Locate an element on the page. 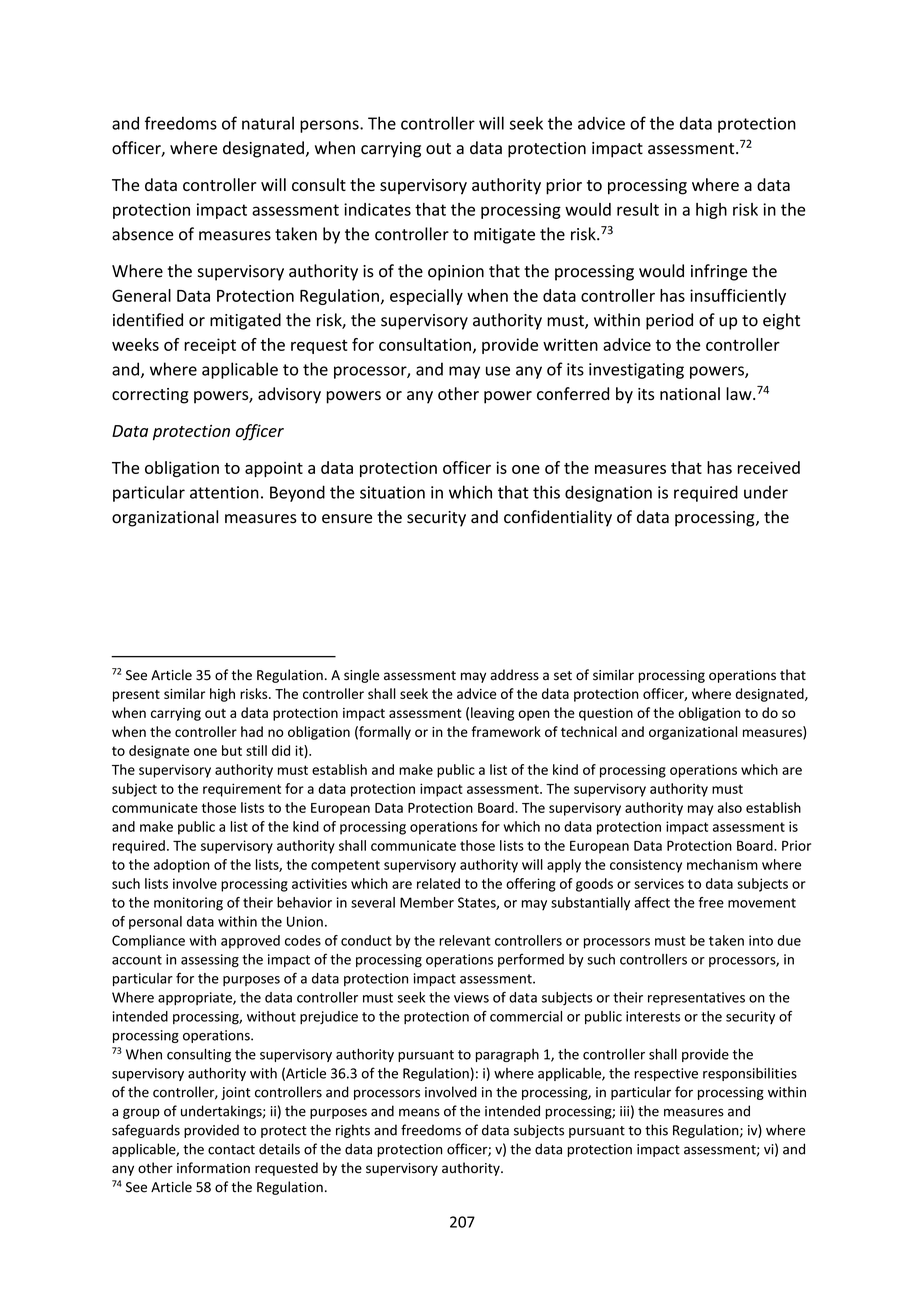 The image size is (924, 1308). address is located at coordinates (514, 675).
